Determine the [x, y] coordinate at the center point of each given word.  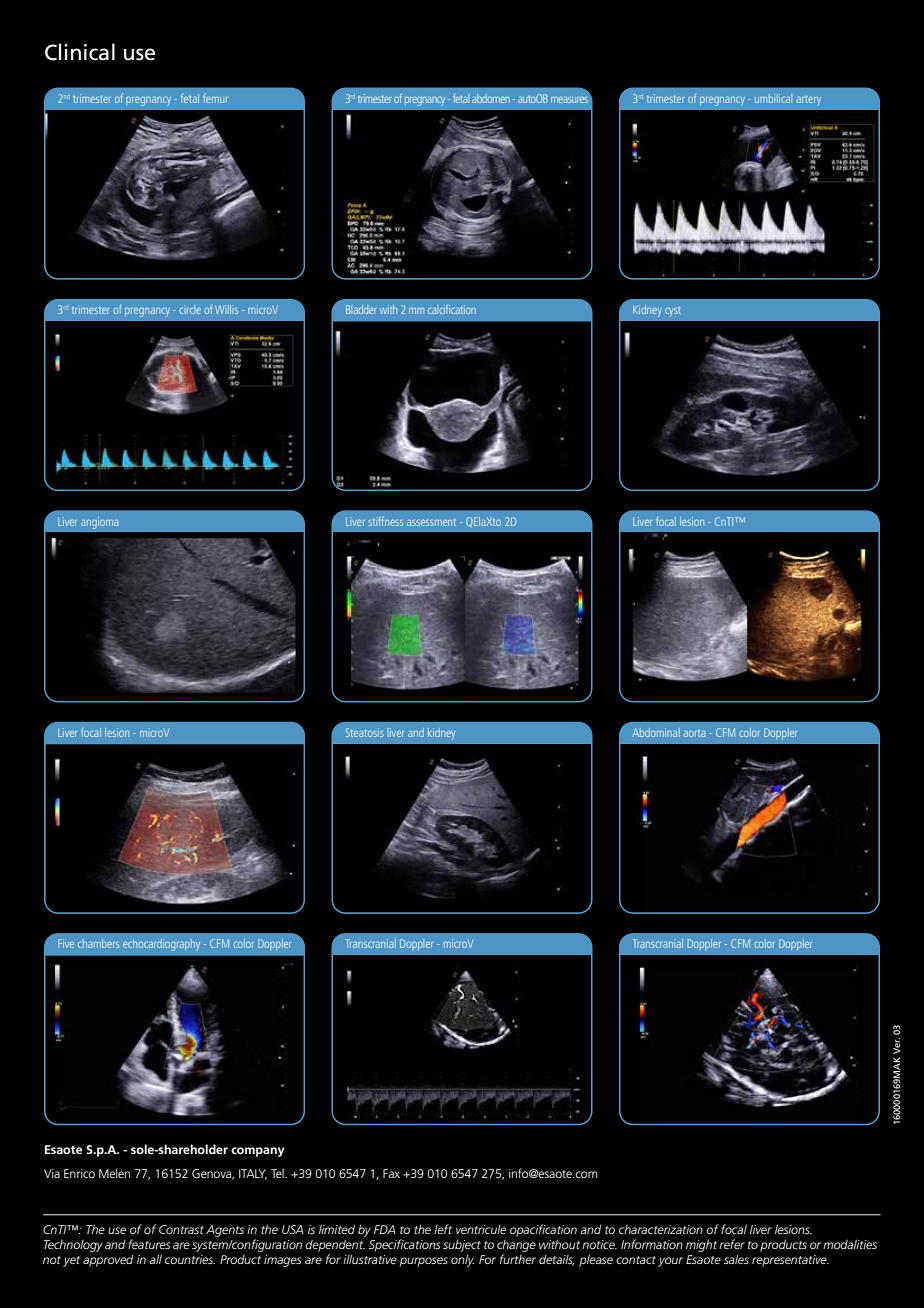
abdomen [491, 98]
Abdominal [656, 732]
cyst [673, 312]
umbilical [773, 98]
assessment [431, 522]
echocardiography [161, 945]
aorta [694, 733]
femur [215, 98]
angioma [99, 523]
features [149, 1244]
